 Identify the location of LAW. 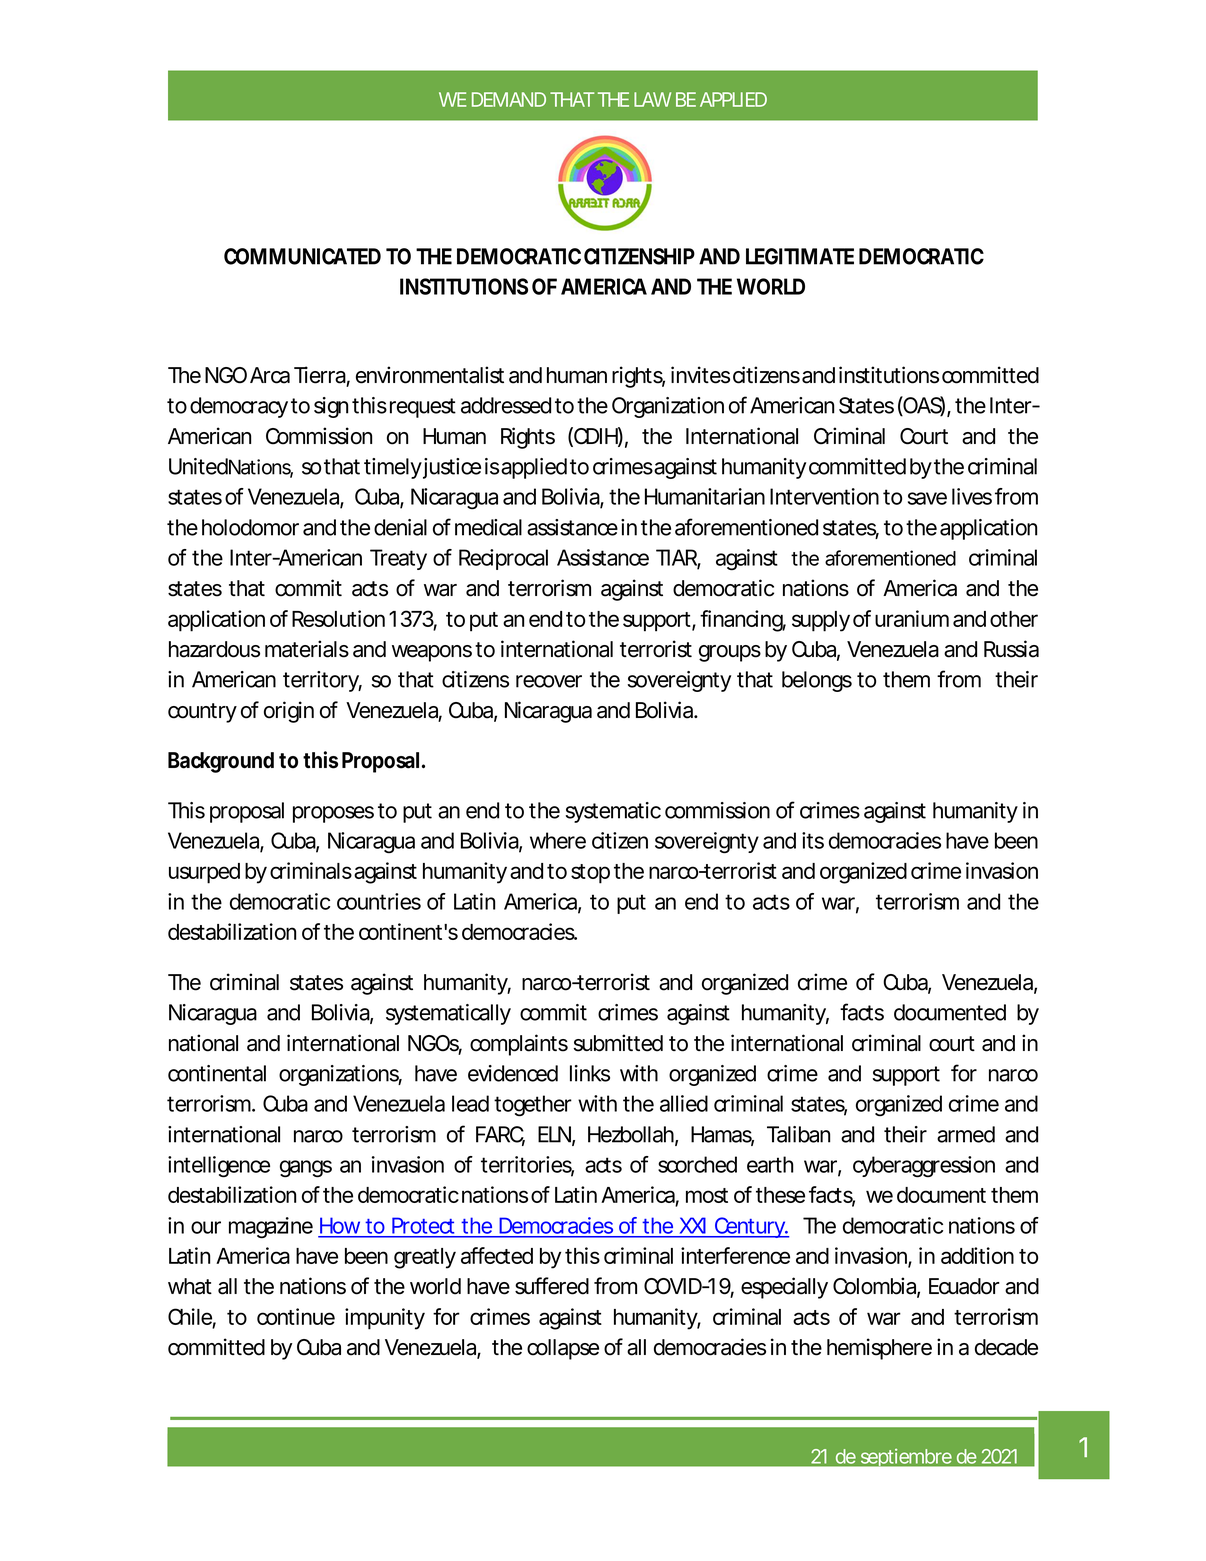
(652, 99).
